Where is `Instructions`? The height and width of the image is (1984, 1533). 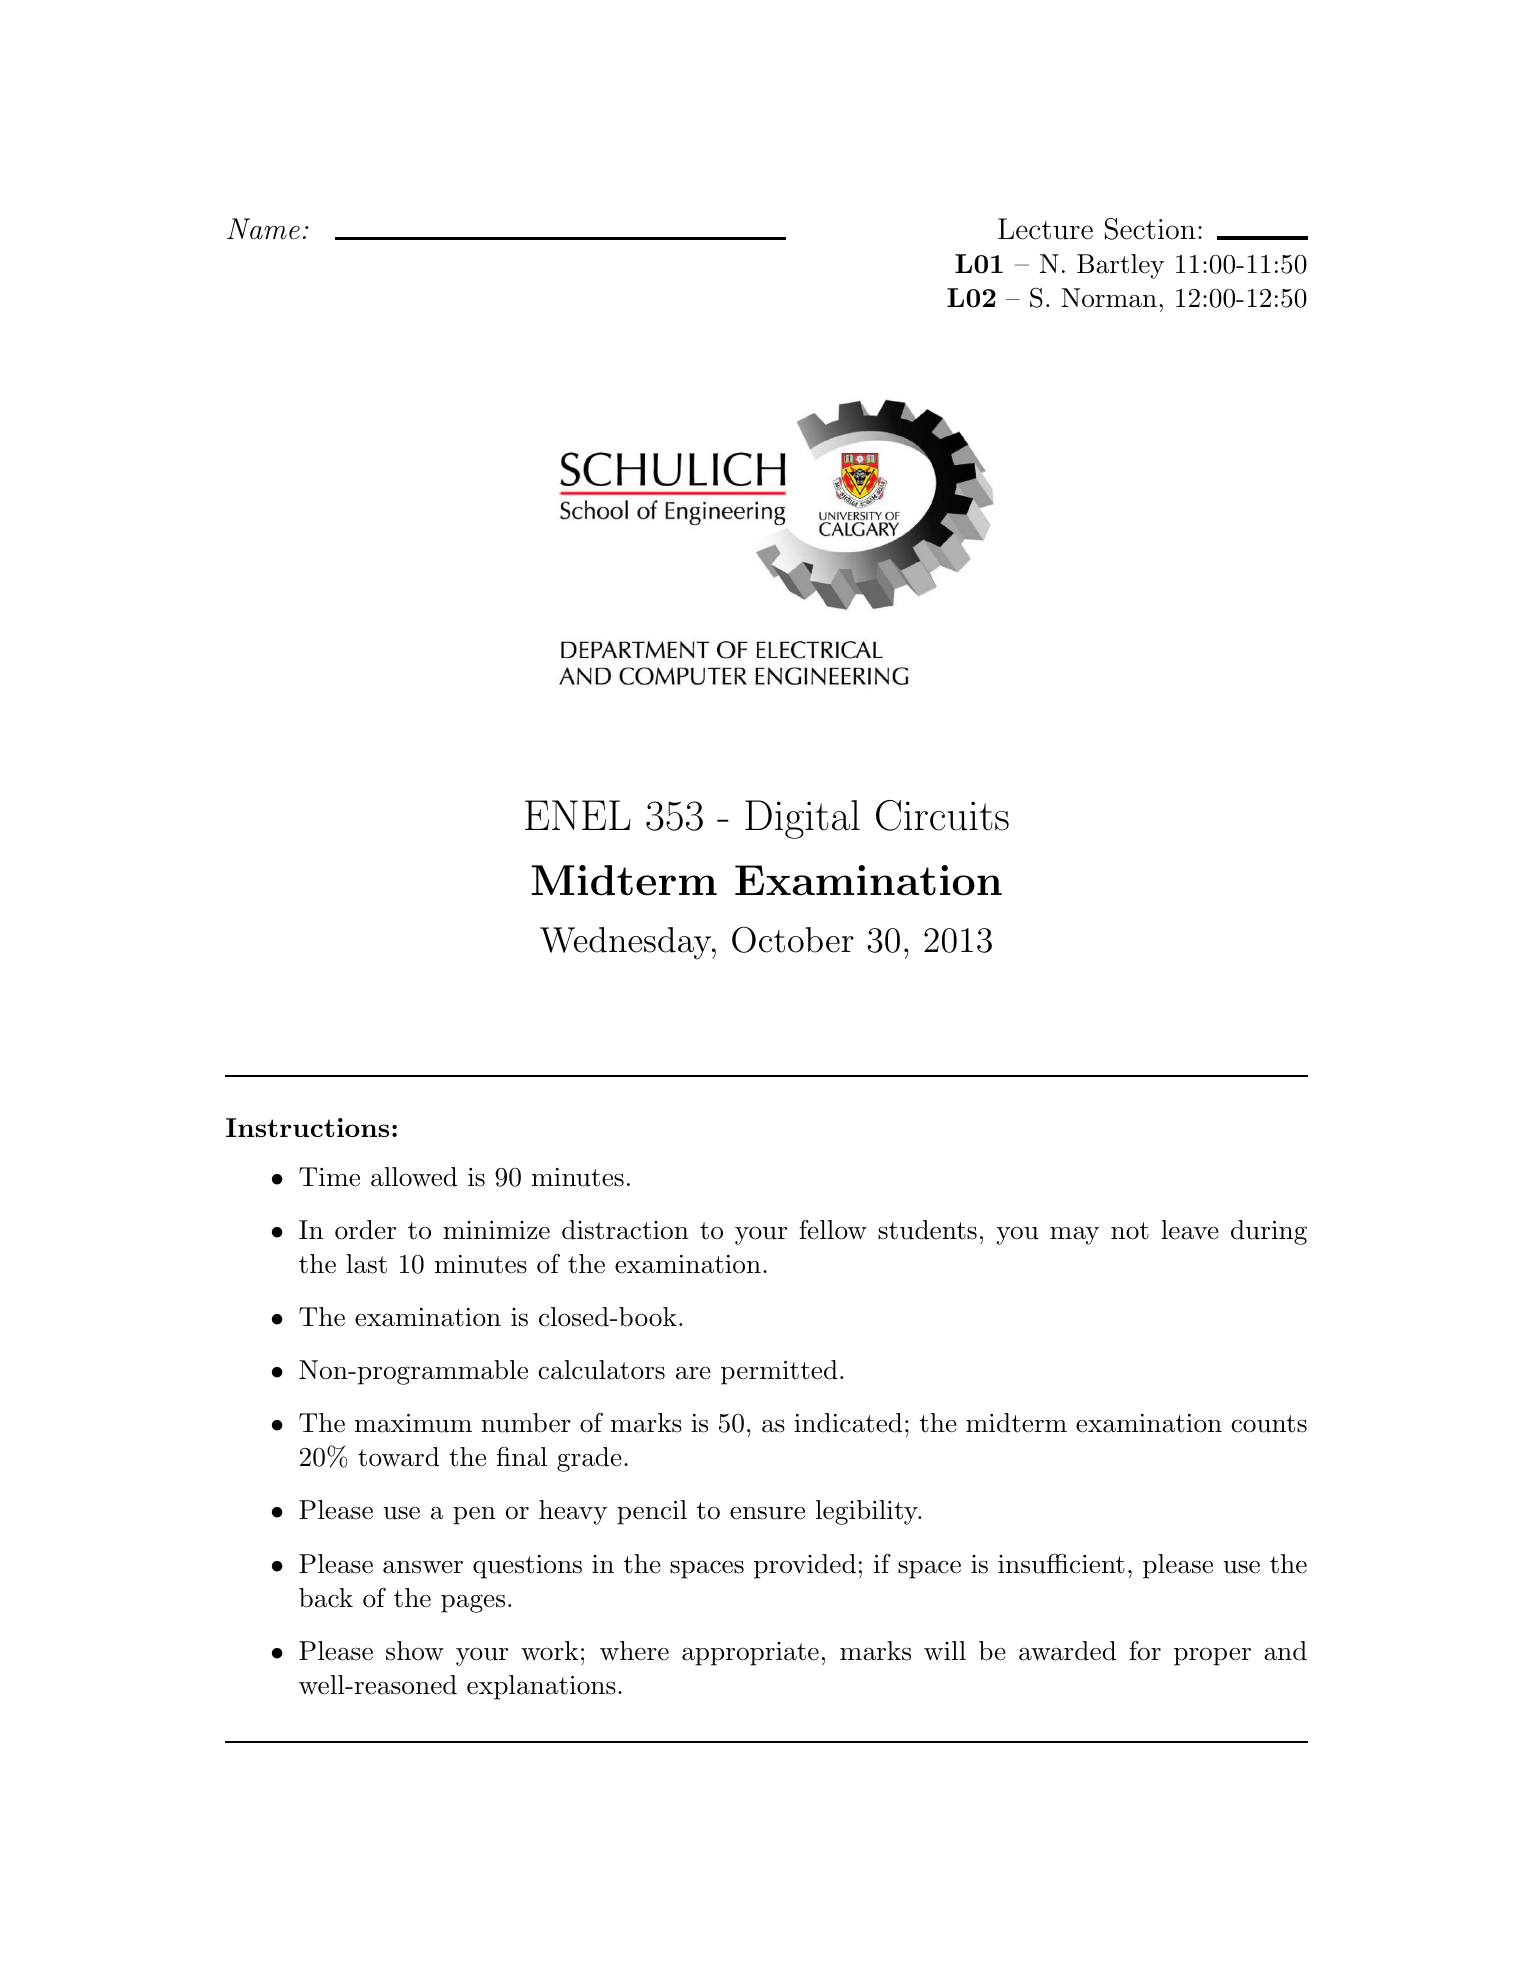 Instructions is located at coordinates (307, 1127).
